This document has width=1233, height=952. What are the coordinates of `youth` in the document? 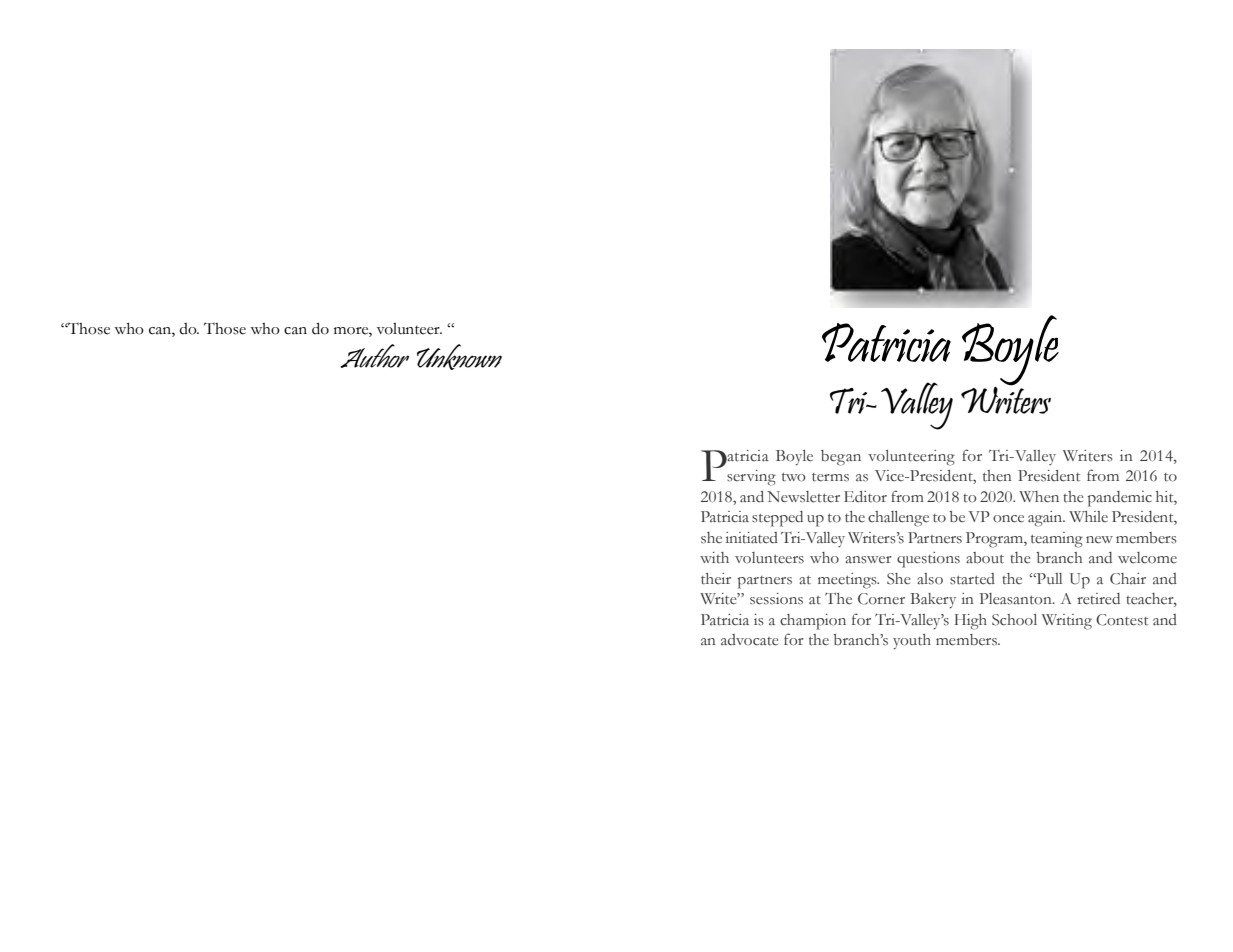 It's located at (912, 641).
